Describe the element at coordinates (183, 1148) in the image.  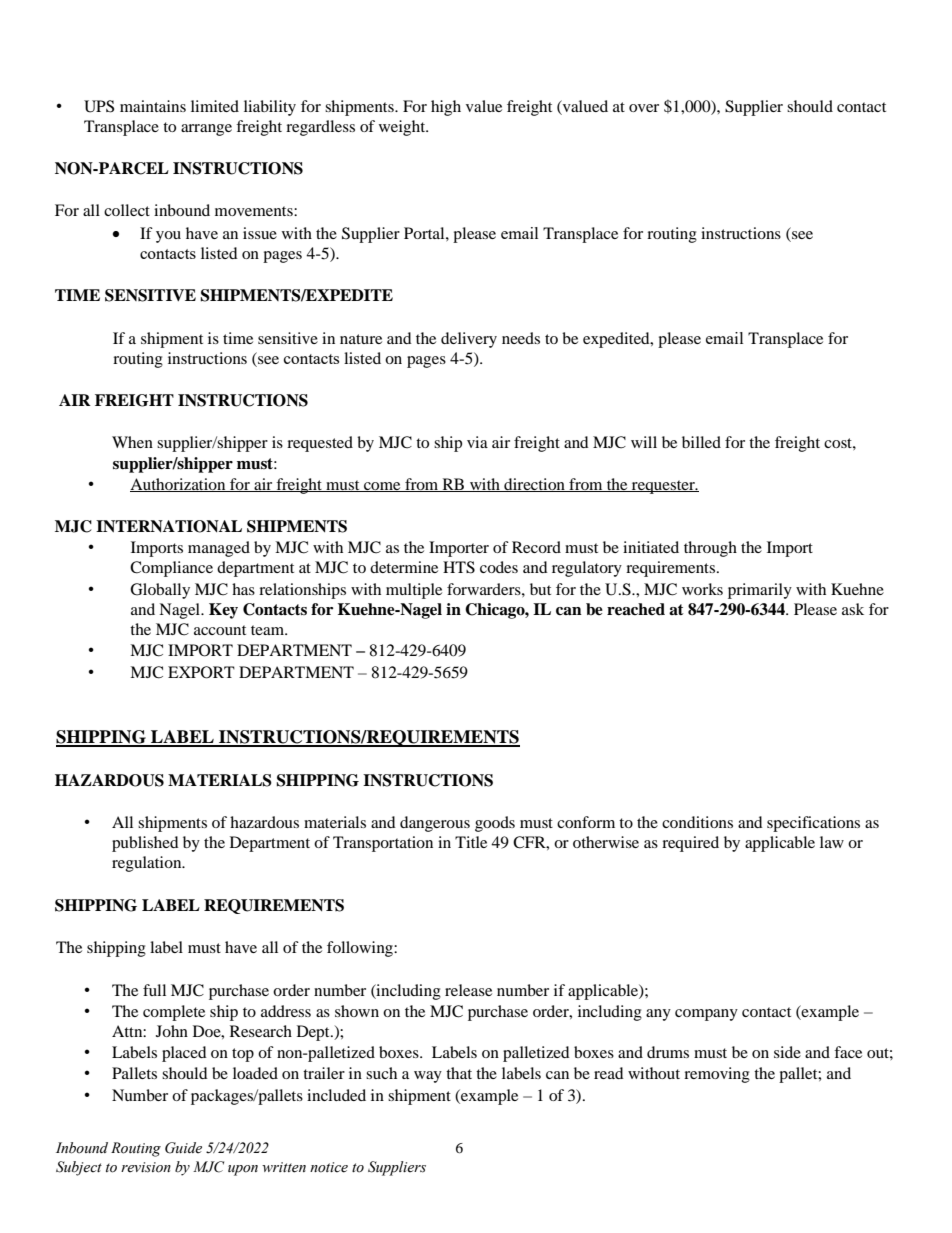
I see `Guide` at that location.
